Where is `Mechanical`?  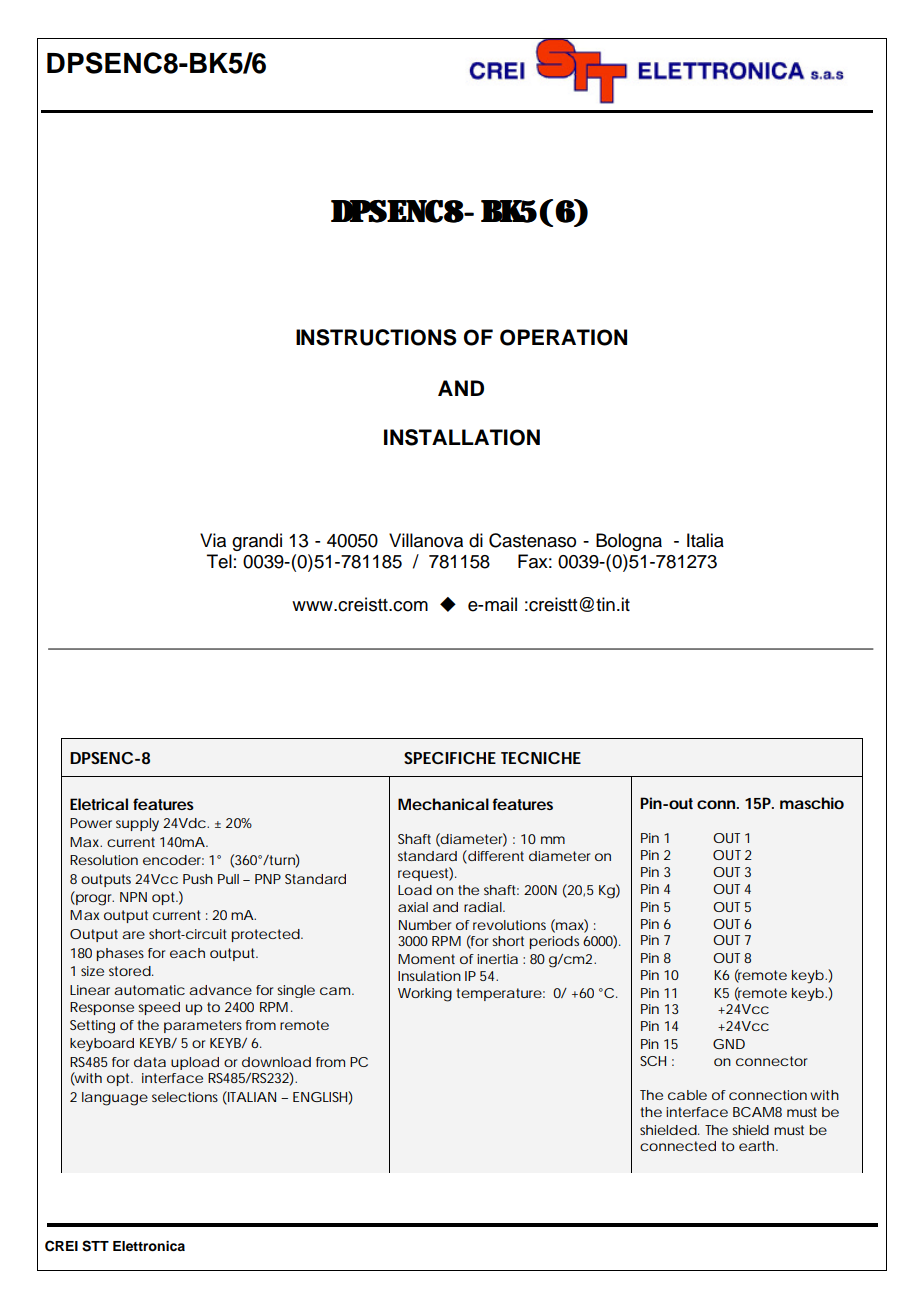 Mechanical is located at coordinates (443, 804).
